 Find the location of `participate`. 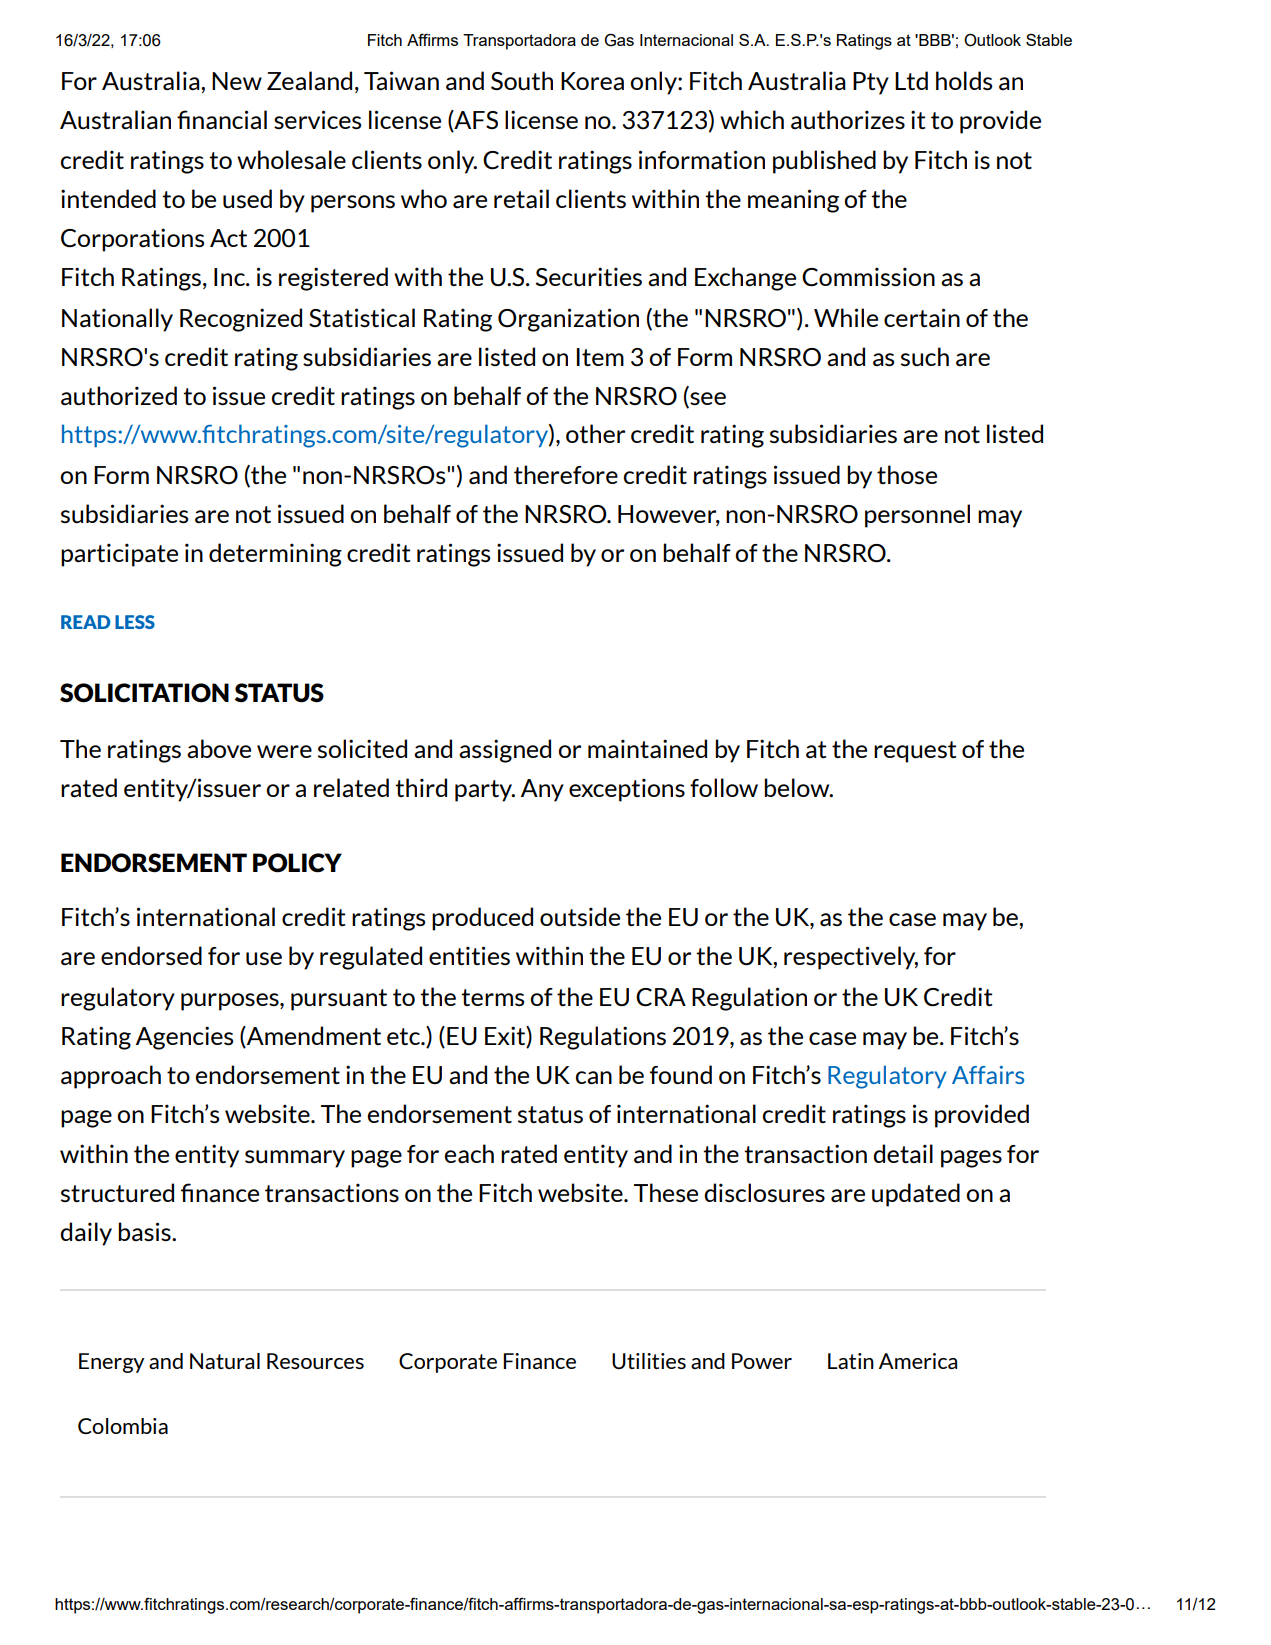

participate is located at coordinates (119, 555).
